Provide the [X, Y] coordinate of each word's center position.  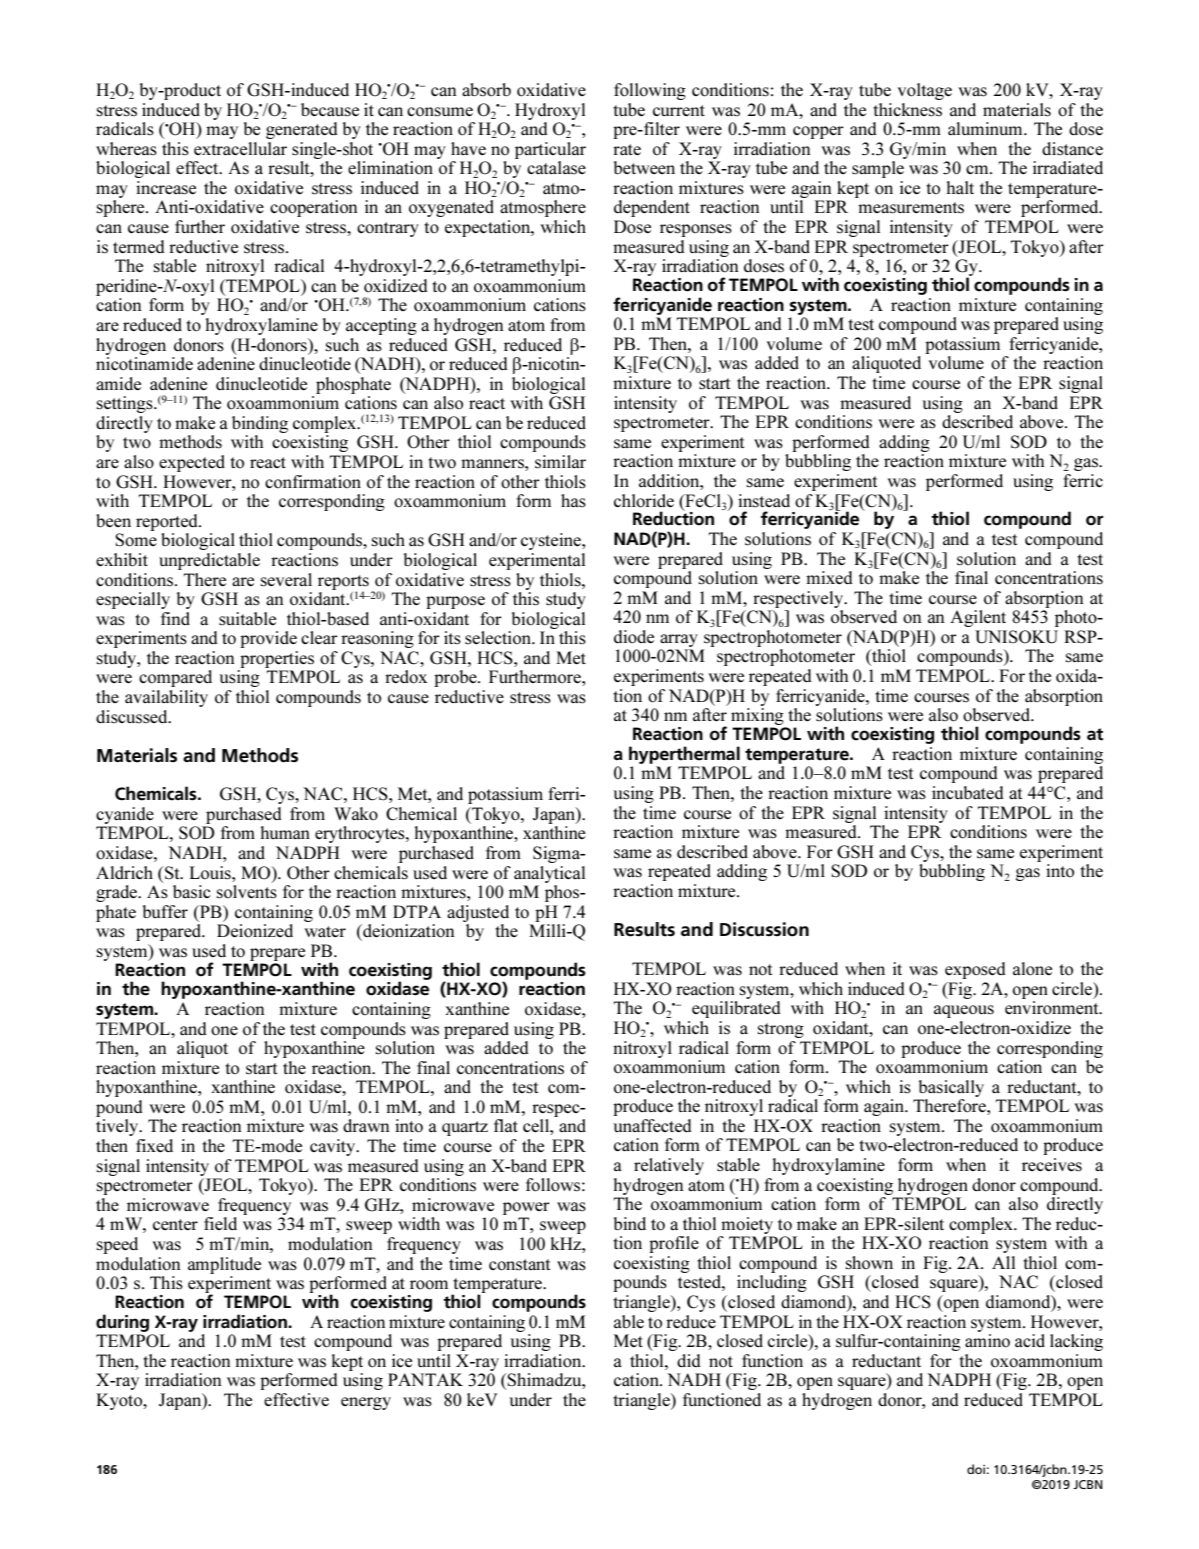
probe [456, 678]
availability [166, 698]
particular [550, 150]
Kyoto [120, 1401]
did [689, 1360]
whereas [126, 149]
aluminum [986, 129]
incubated [968, 793]
